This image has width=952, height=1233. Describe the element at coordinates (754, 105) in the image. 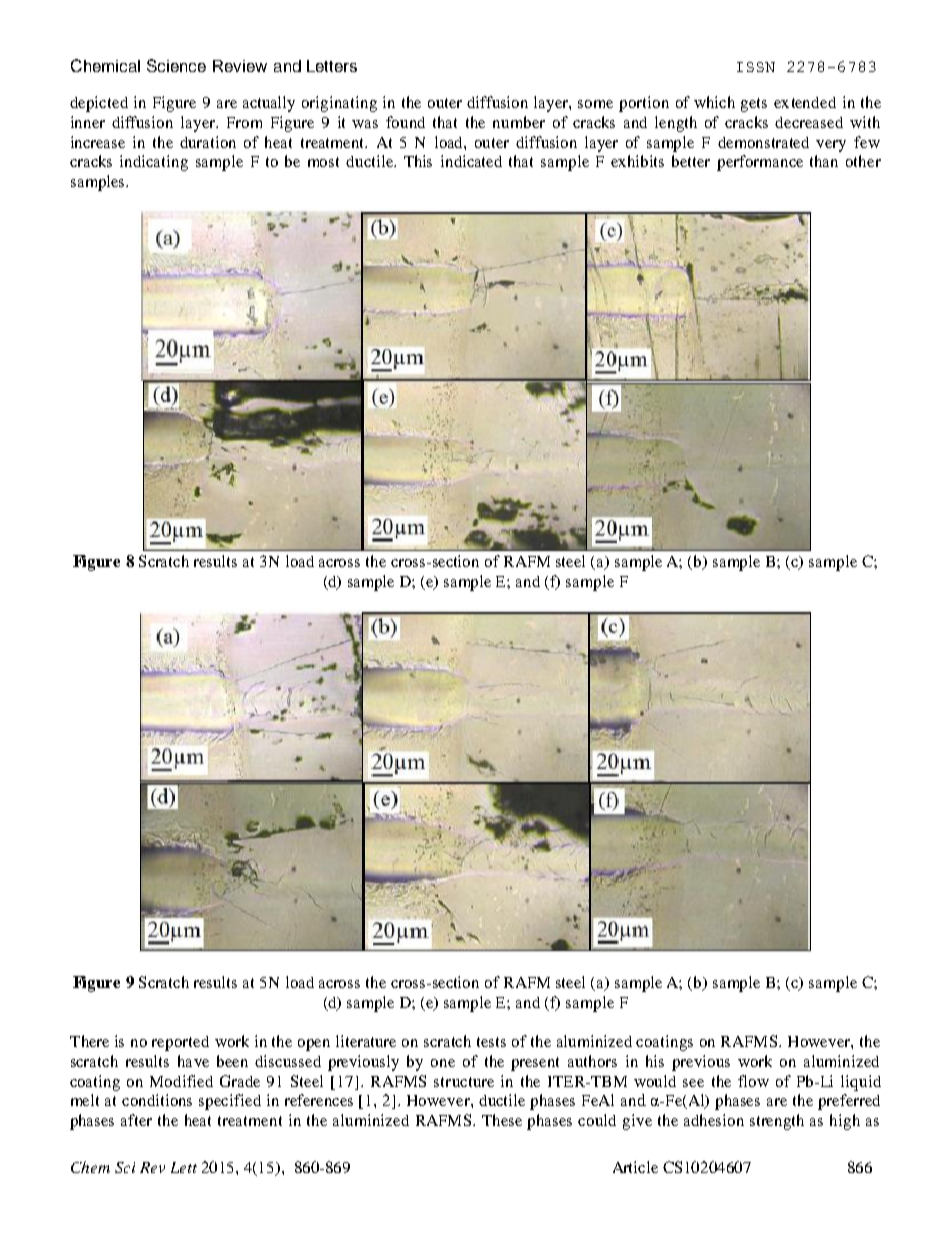

I see `gets` at that location.
